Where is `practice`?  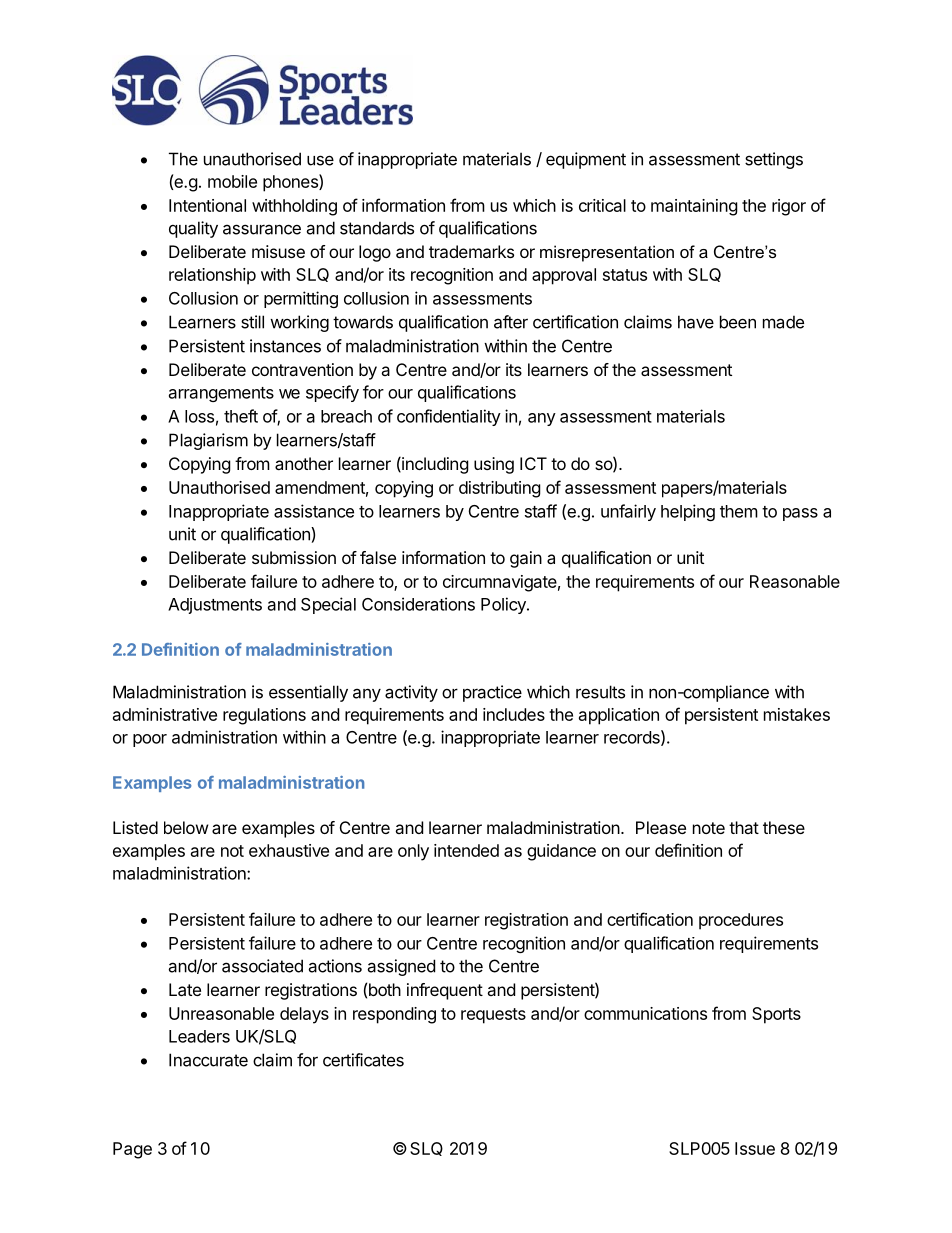 practice is located at coordinates (492, 693).
